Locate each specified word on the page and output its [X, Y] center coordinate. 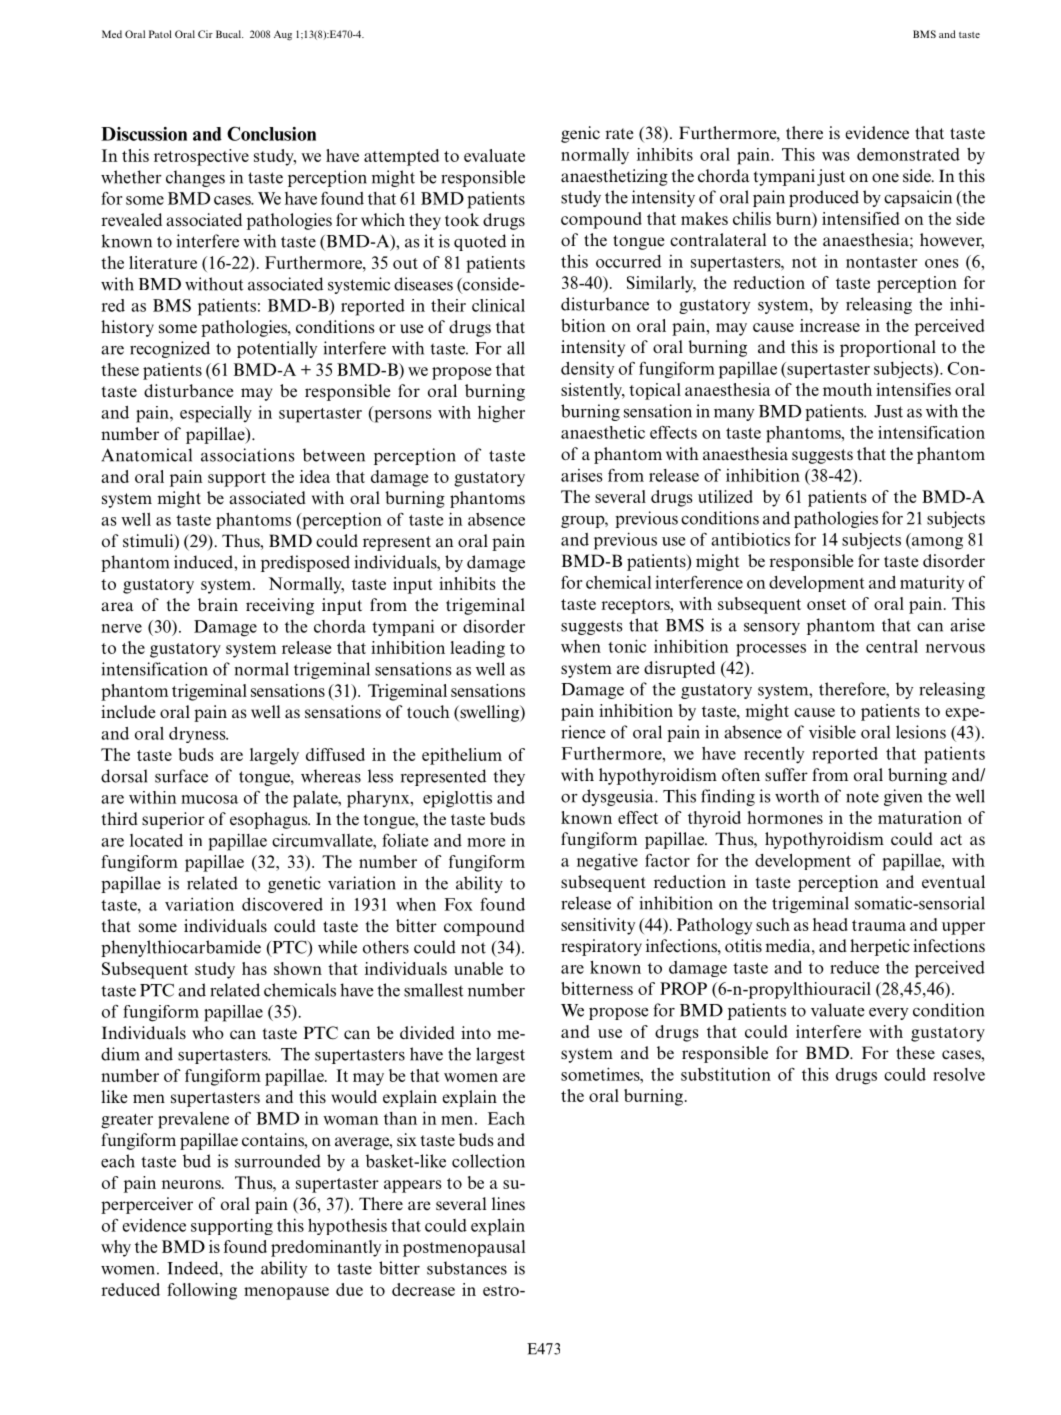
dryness [198, 735]
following [202, 1291]
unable [478, 968]
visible [832, 732]
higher [501, 414]
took [462, 219]
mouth [847, 389]
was [836, 156]
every [888, 1014]
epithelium [462, 756]
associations [247, 455]
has [254, 968]
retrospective [201, 157]
